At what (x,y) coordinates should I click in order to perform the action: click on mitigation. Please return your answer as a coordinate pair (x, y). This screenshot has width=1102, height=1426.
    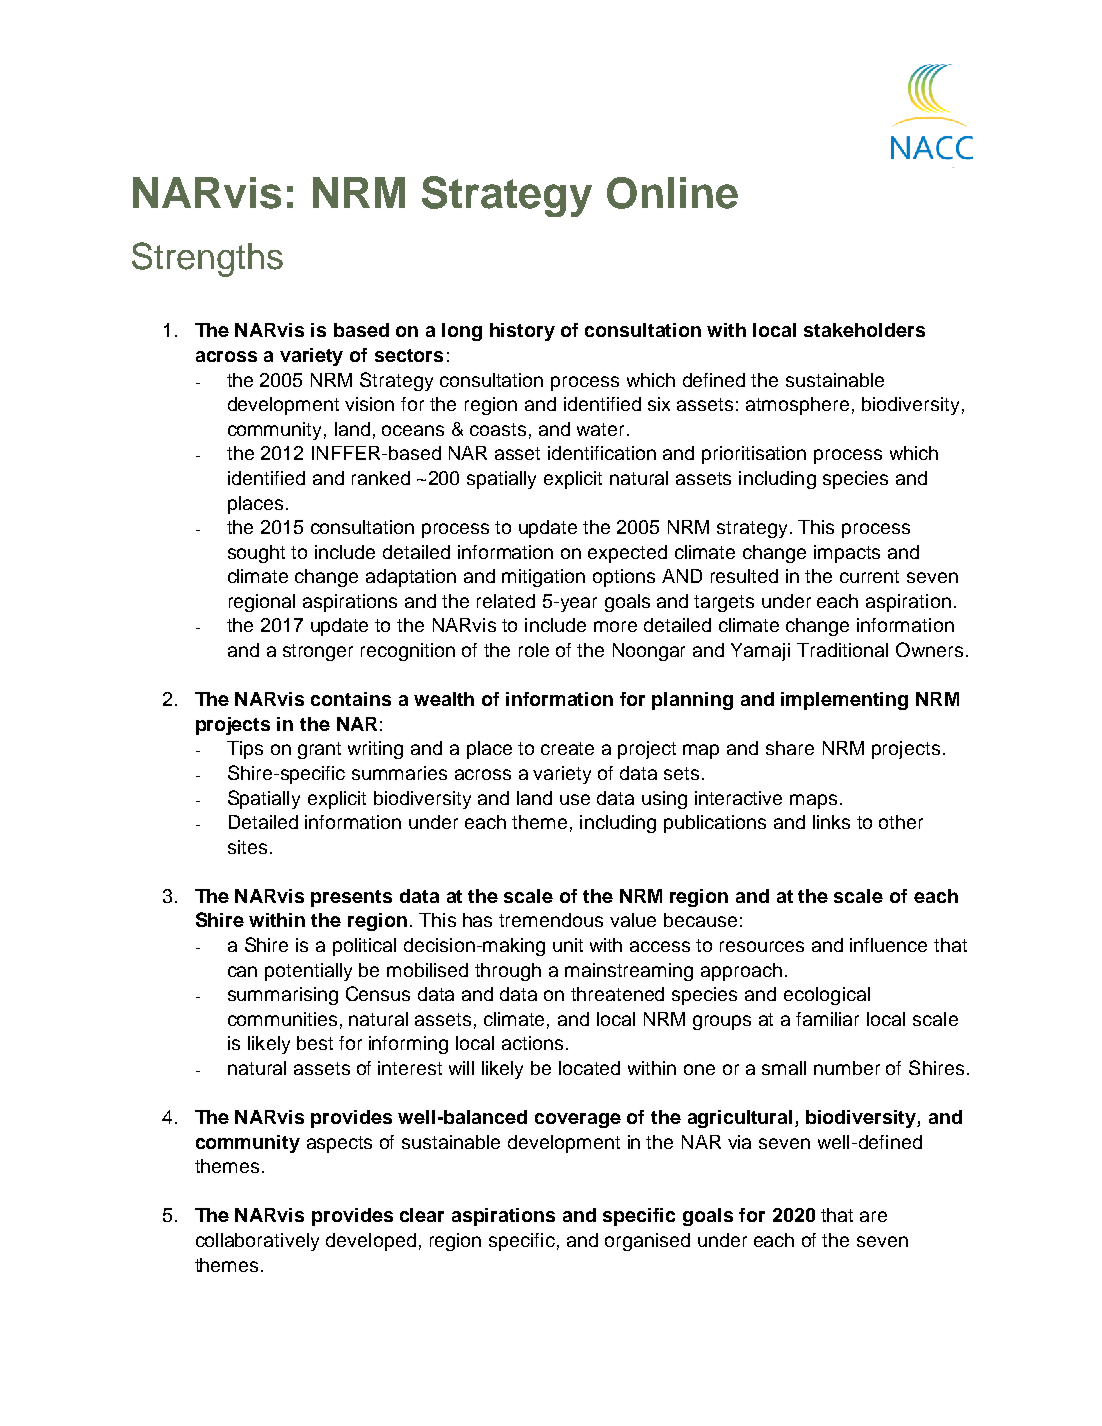
    Looking at the image, I should click on (543, 578).
